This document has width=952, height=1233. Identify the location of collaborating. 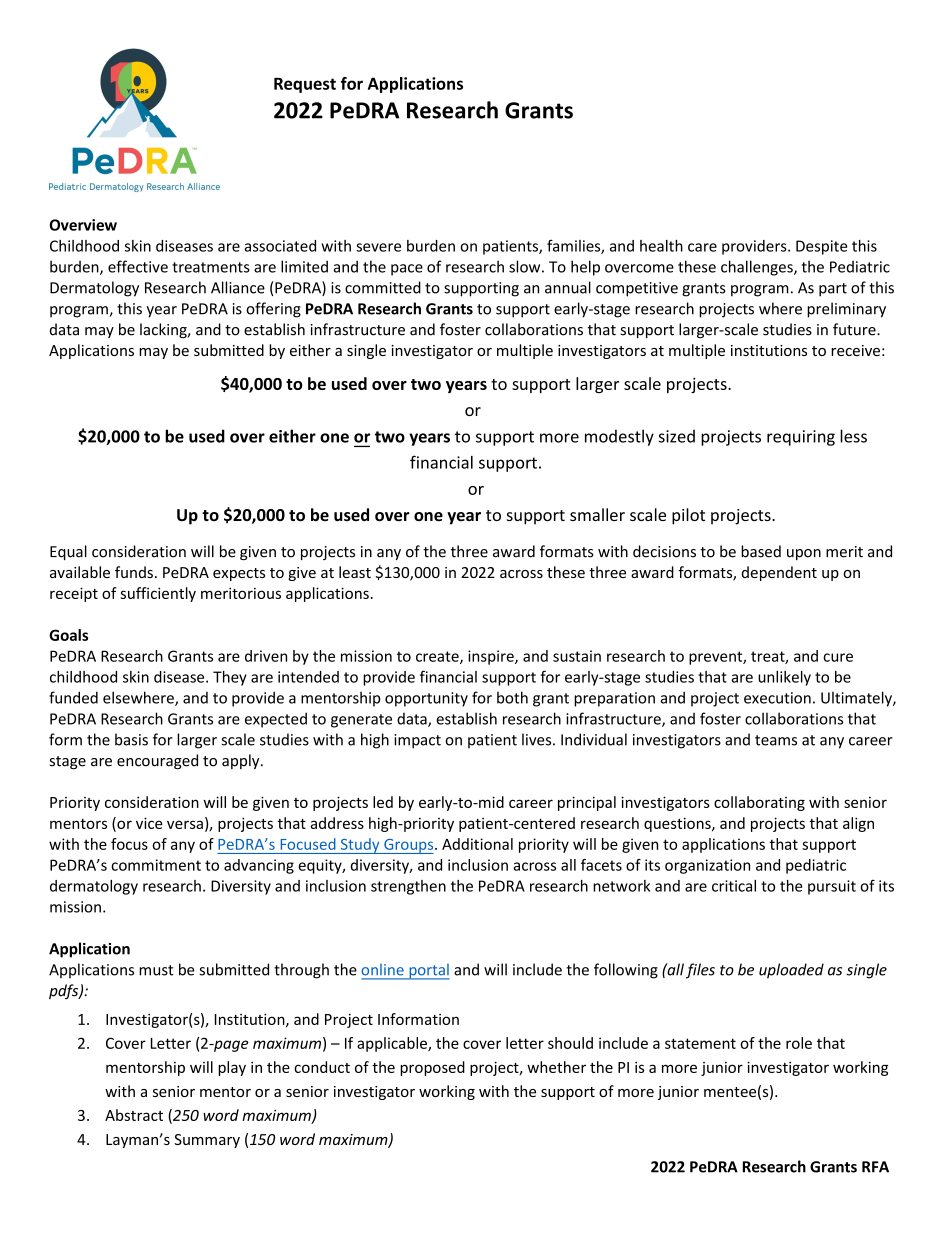
(759, 803).
